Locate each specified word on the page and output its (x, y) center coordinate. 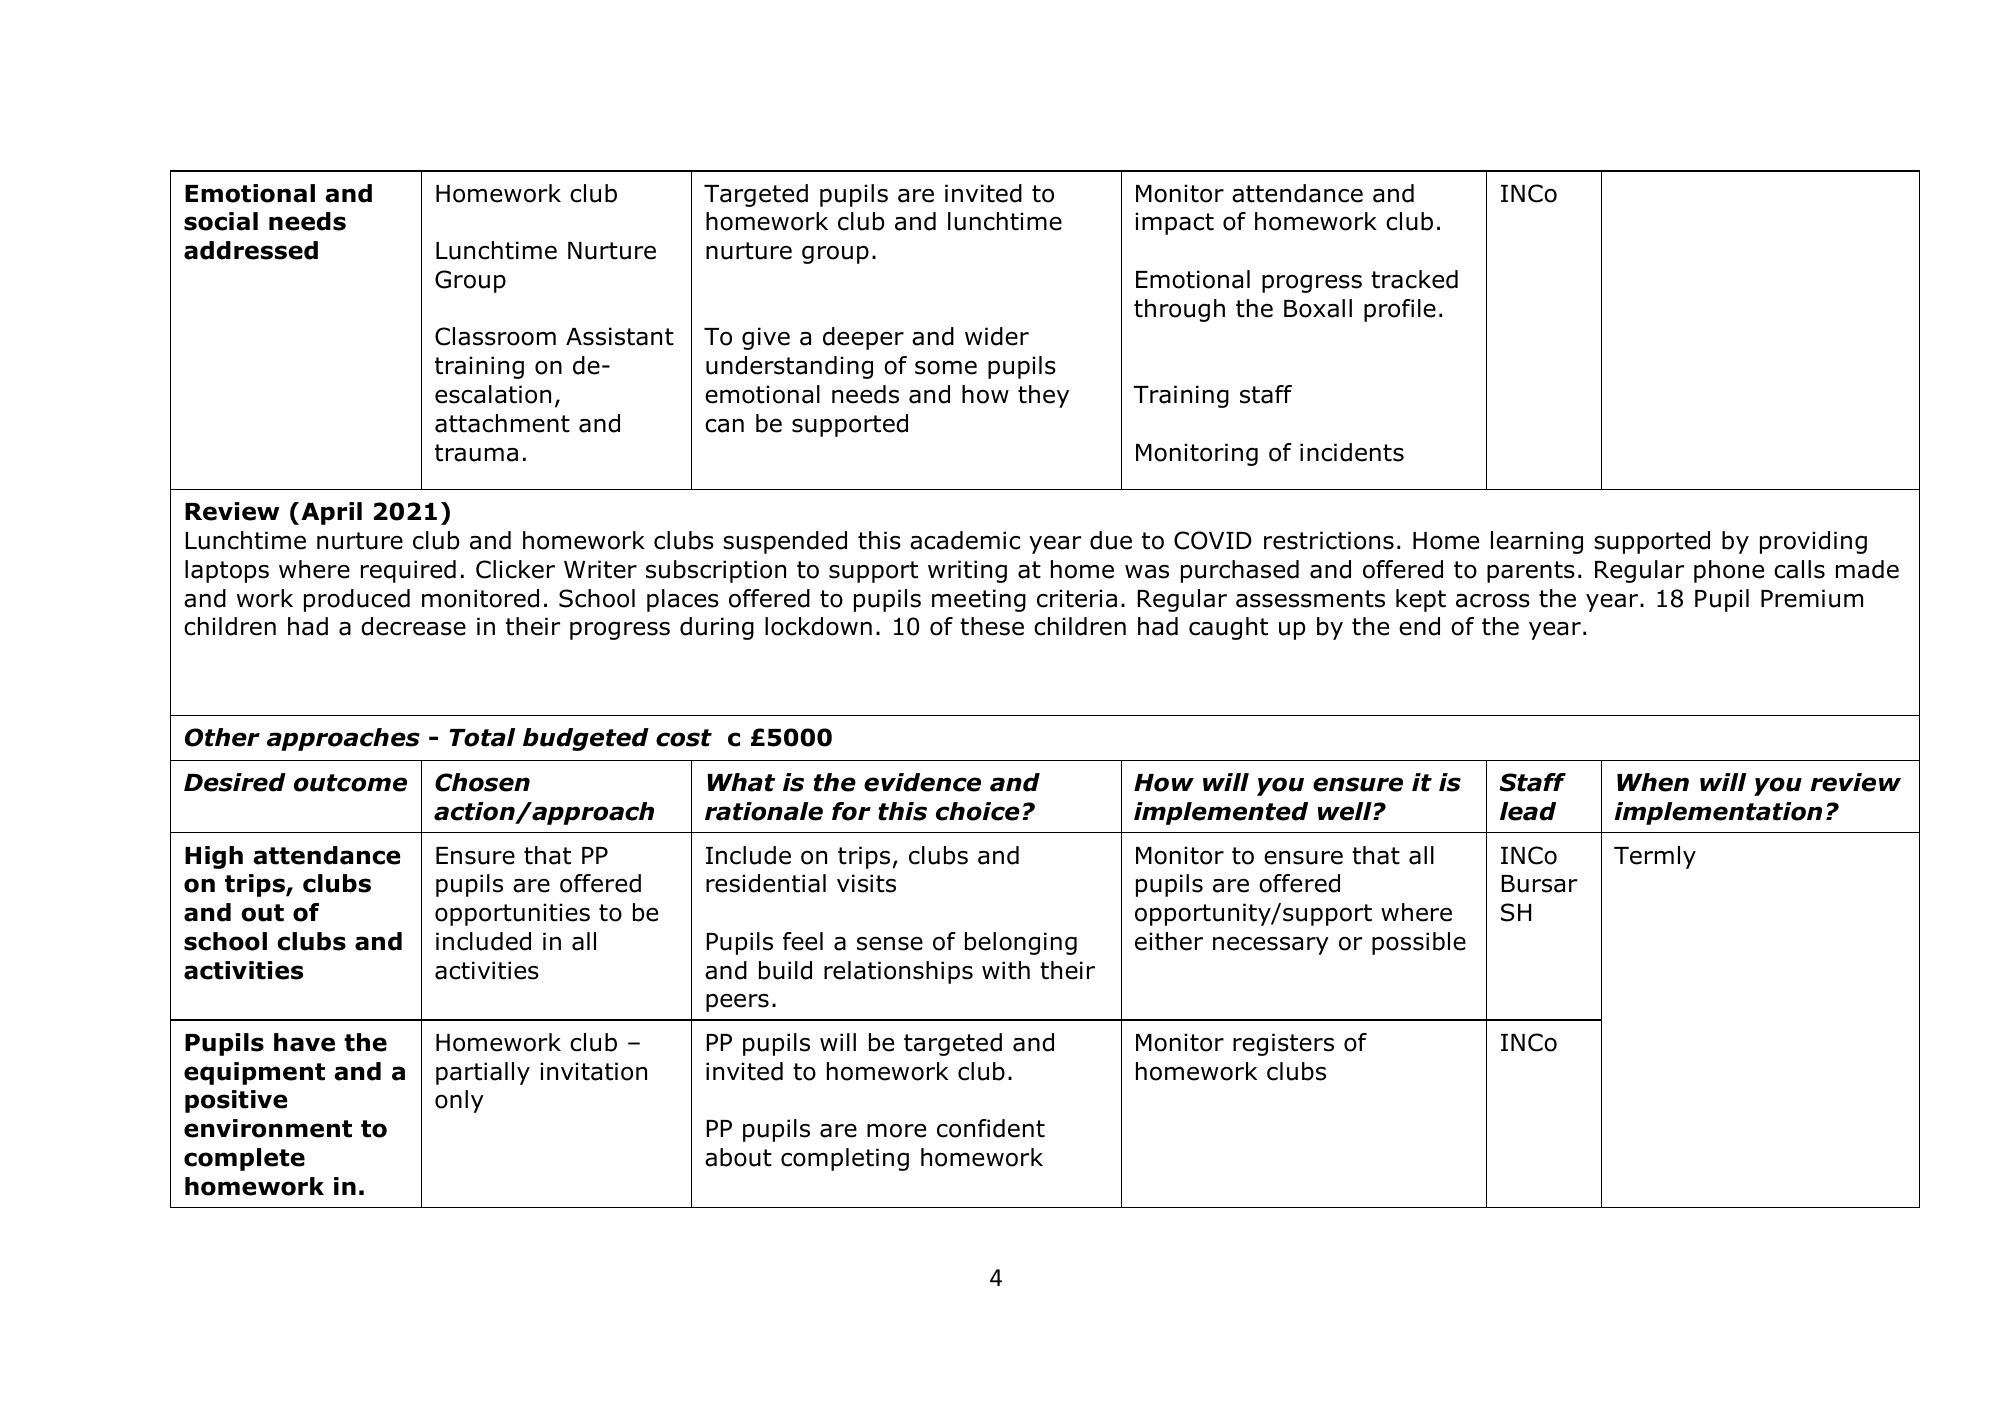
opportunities (512, 914)
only (459, 1101)
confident (991, 1128)
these (992, 626)
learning (1537, 542)
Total (482, 737)
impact (1174, 223)
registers (1283, 1044)
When (1653, 782)
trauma (476, 453)
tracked (1414, 279)
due (1111, 540)
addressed (251, 250)
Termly (1655, 857)
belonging (1021, 943)
